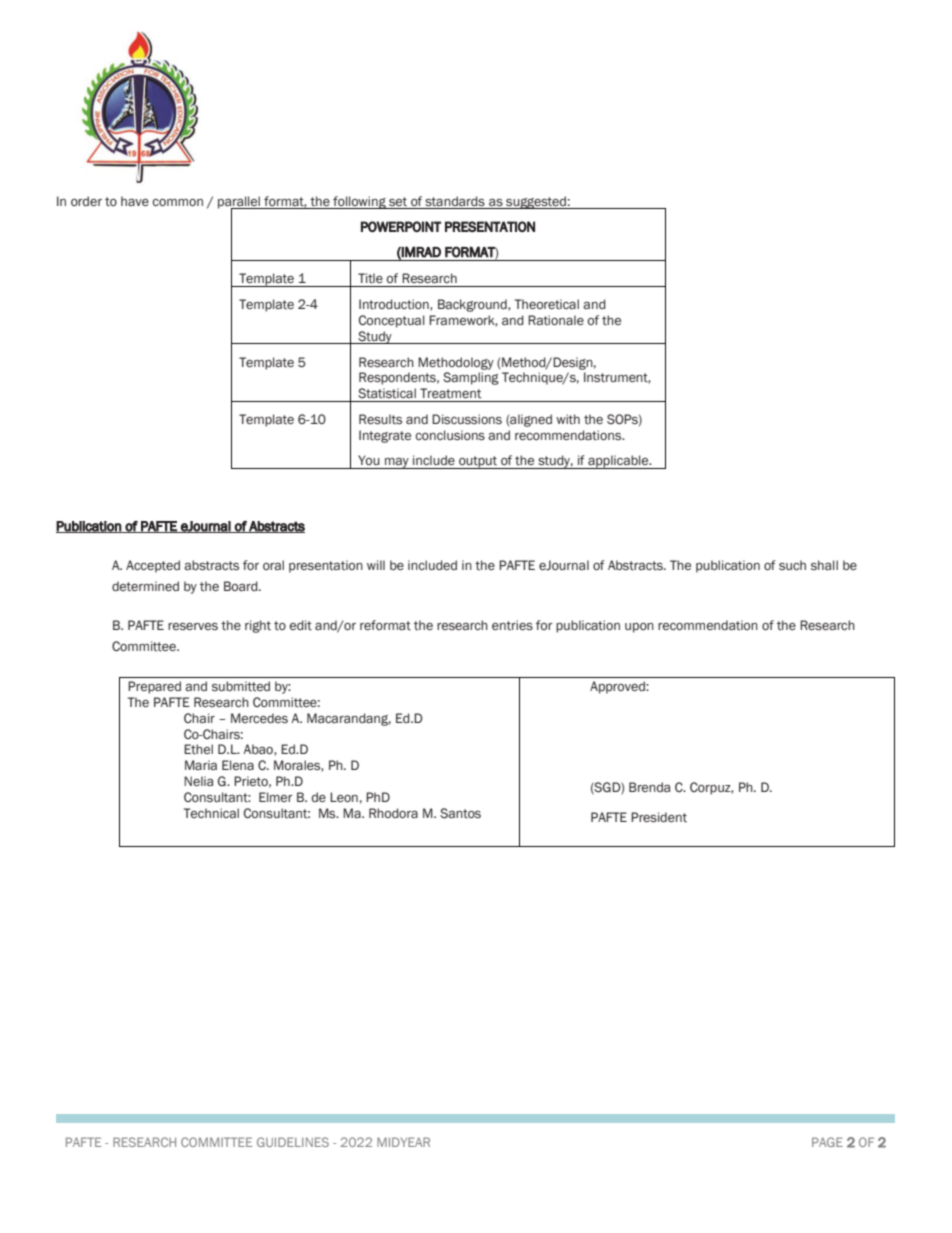  Describe the element at coordinates (344, 797) in the screenshot. I see `Leon` at that location.
